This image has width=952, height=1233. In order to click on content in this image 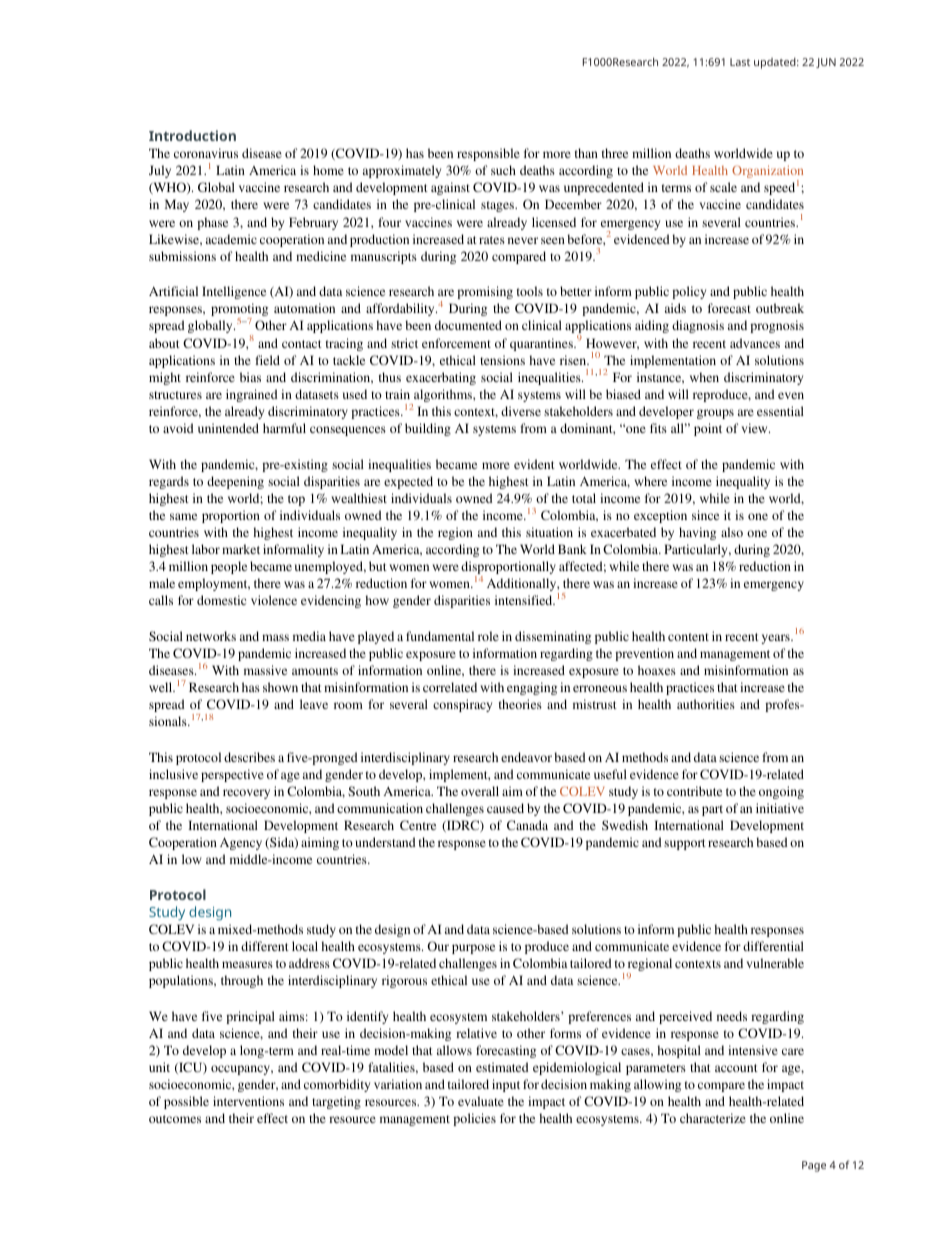, I will do `click(688, 637)`.
